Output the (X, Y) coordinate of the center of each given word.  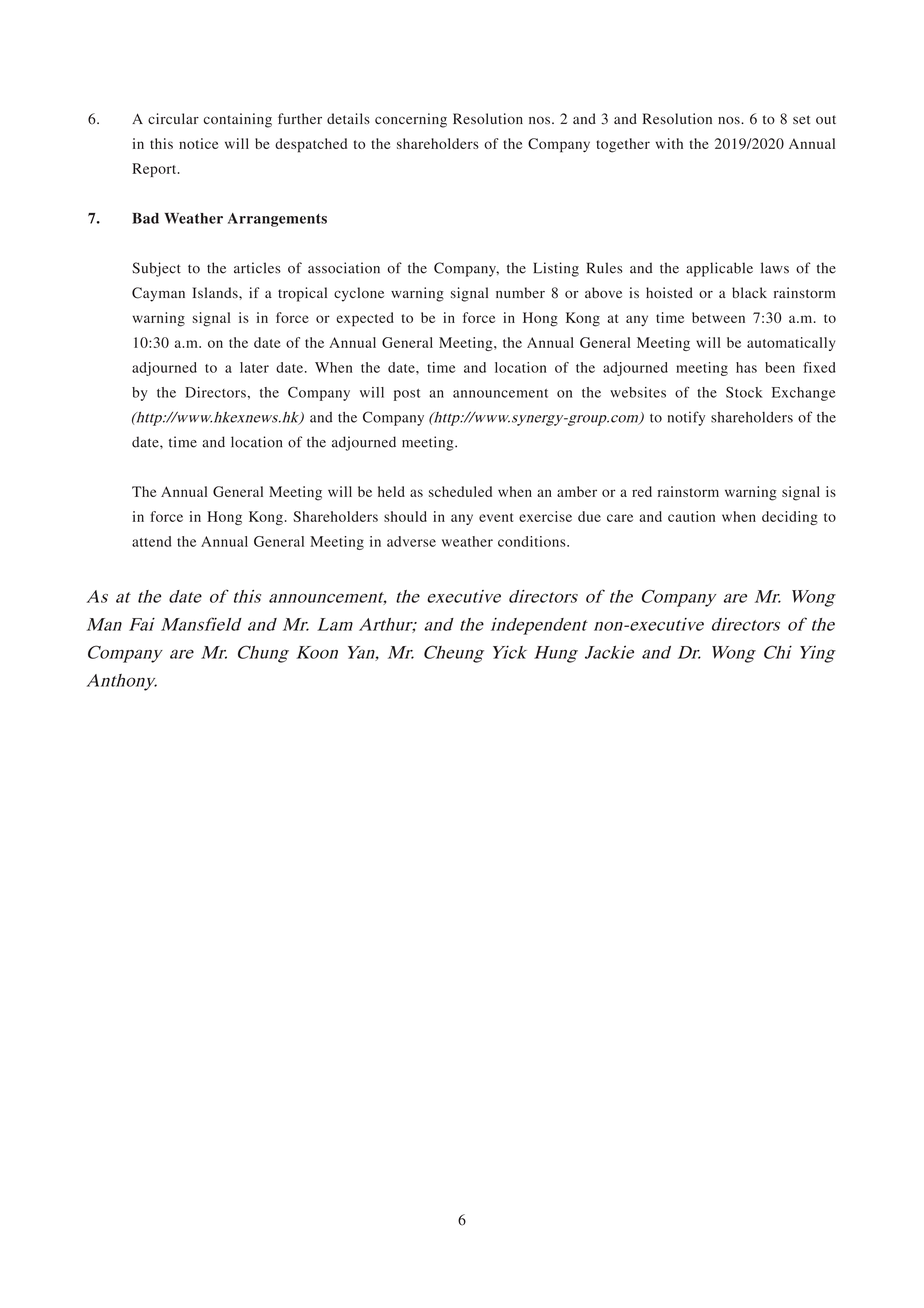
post (407, 395)
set (801, 119)
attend (152, 541)
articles (257, 268)
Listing (556, 269)
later (254, 367)
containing (237, 120)
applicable (719, 269)
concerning (411, 120)
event (496, 517)
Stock (744, 392)
